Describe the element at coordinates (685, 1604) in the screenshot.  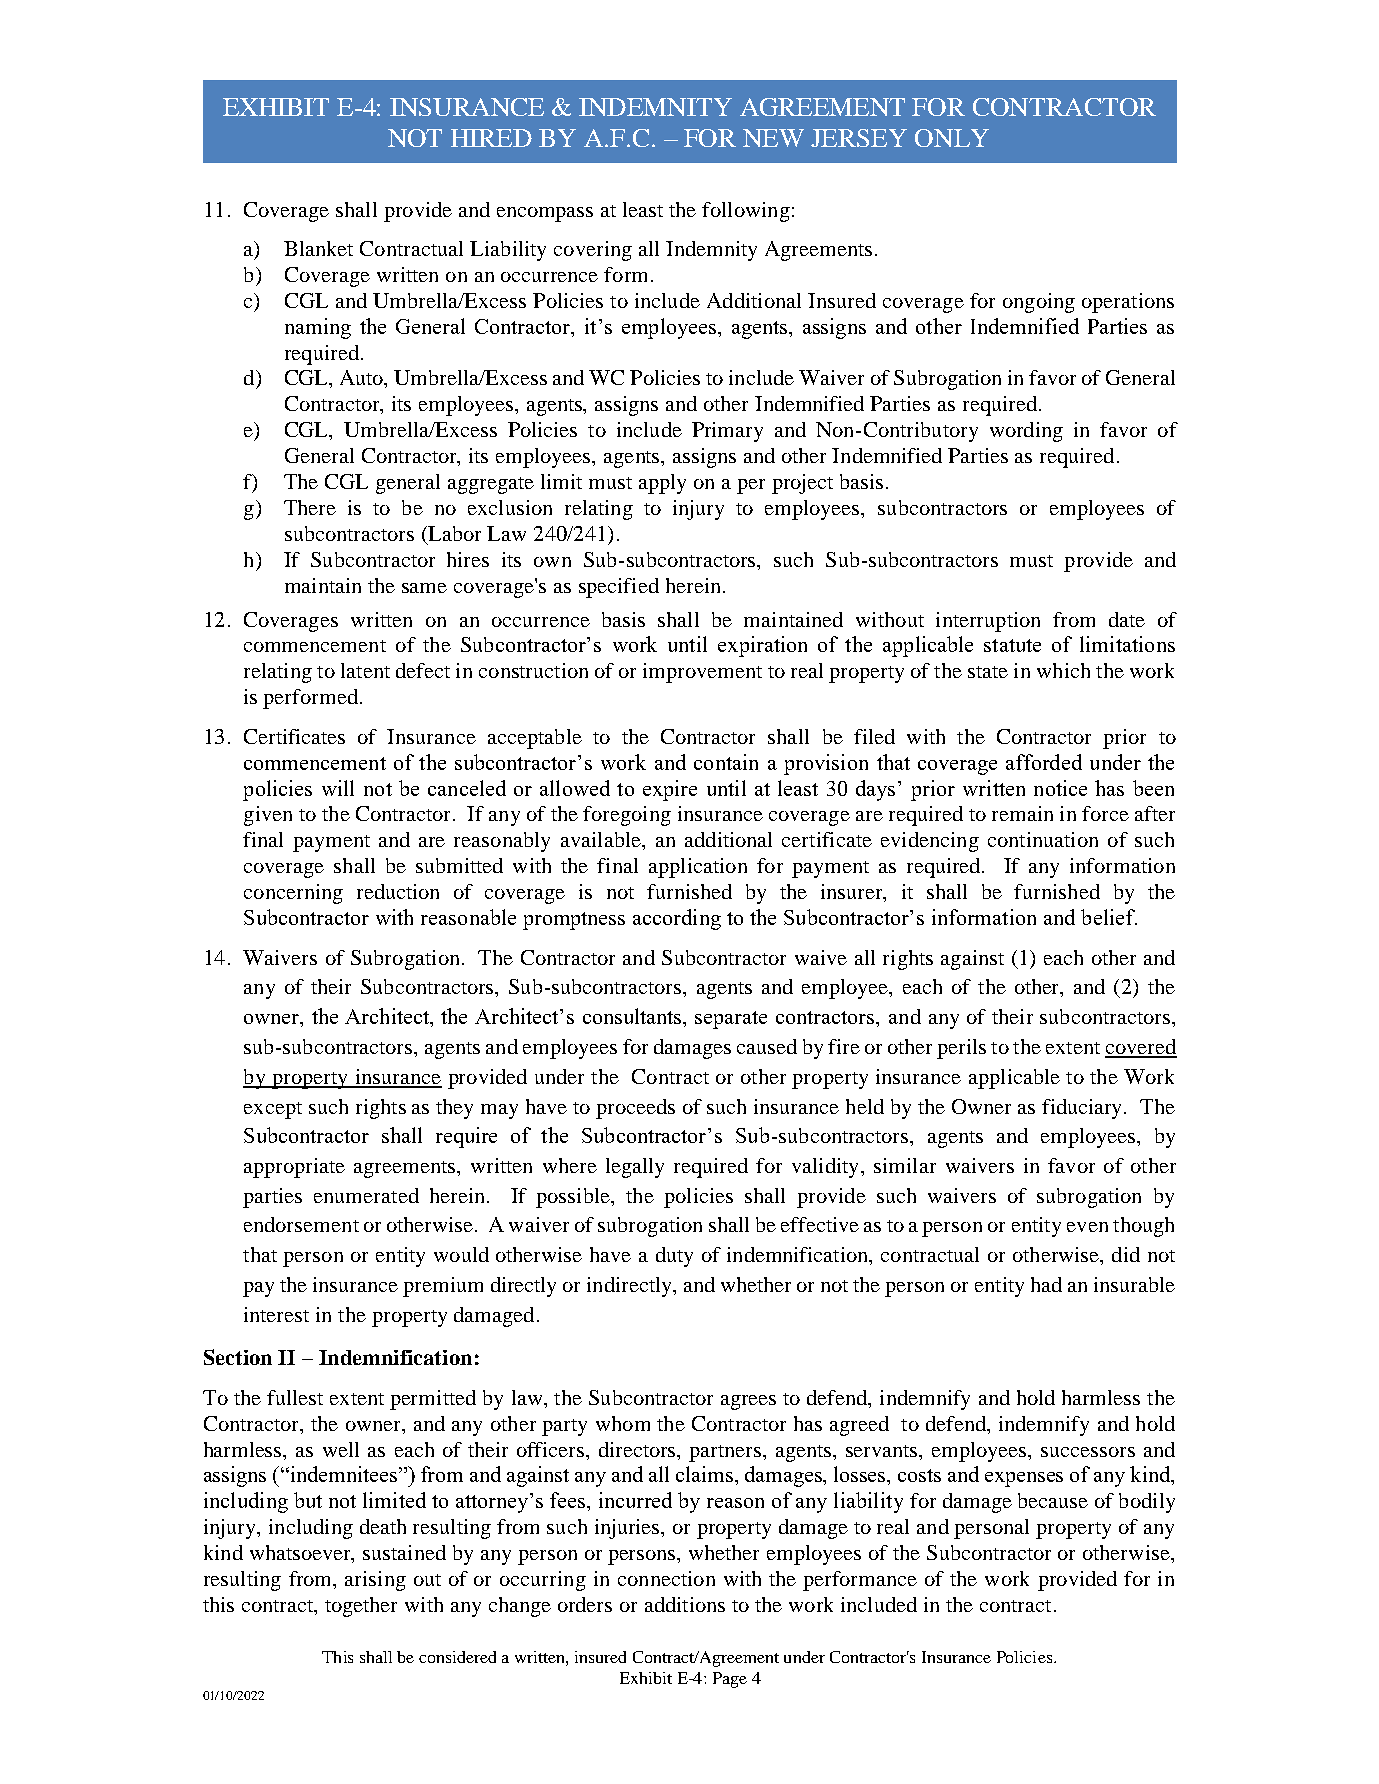
I see `additions` at that location.
